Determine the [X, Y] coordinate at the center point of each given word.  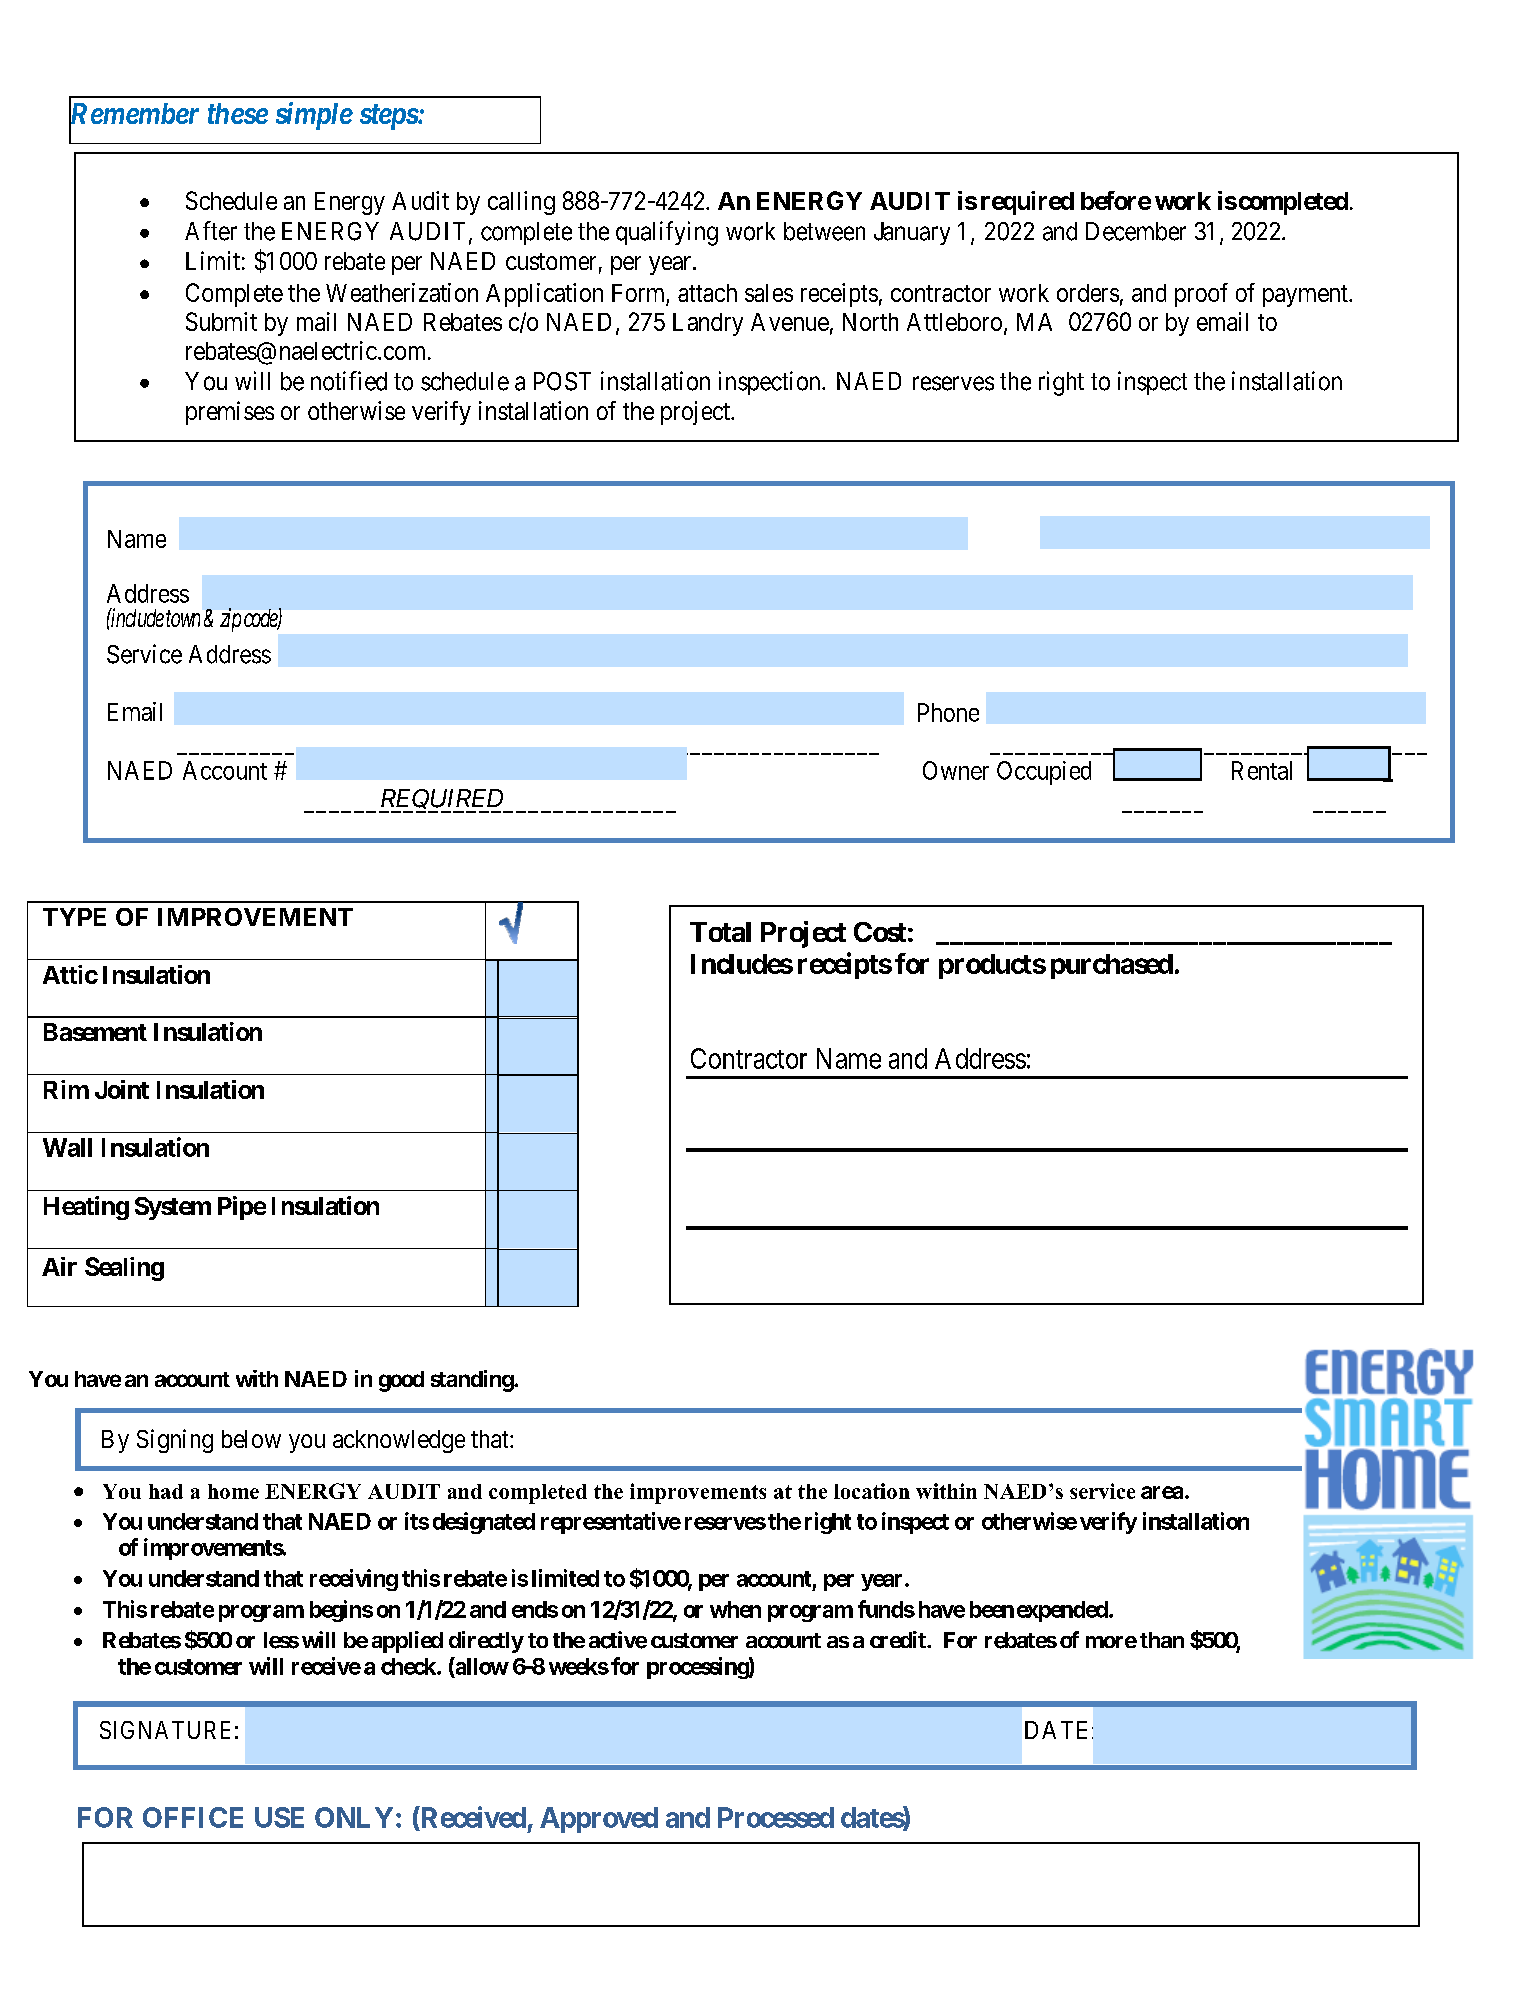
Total [720, 932]
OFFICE [193, 1817]
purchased [1112, 966]
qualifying [667, 233]
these [238, 113]
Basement [95, 1032]
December [1136, 231]
